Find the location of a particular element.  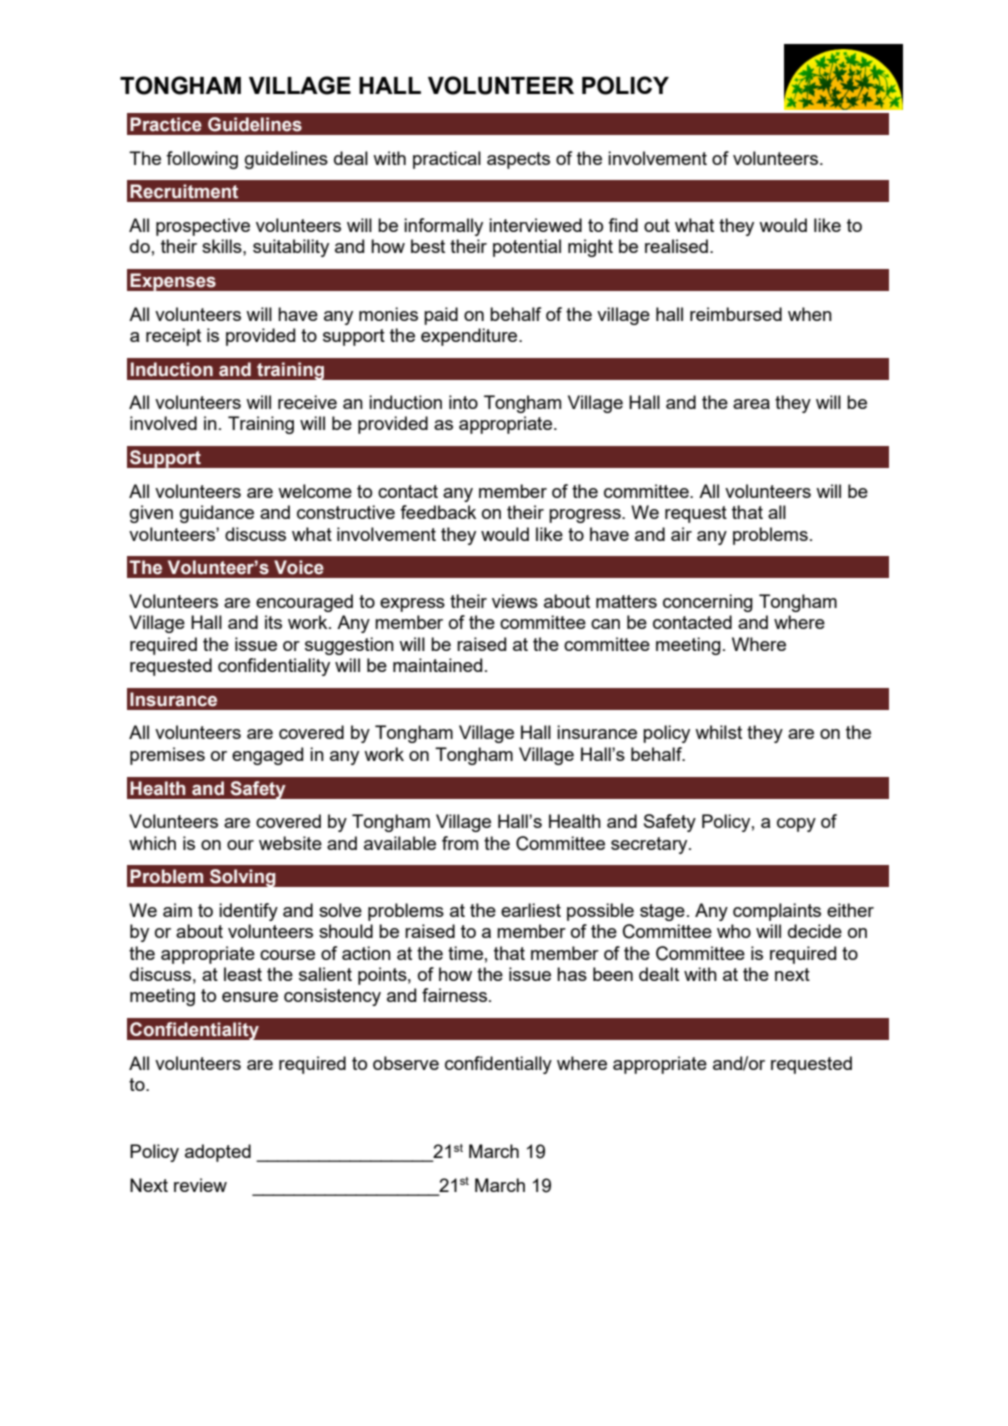

adopted is located at coordinates (218, 1153).
